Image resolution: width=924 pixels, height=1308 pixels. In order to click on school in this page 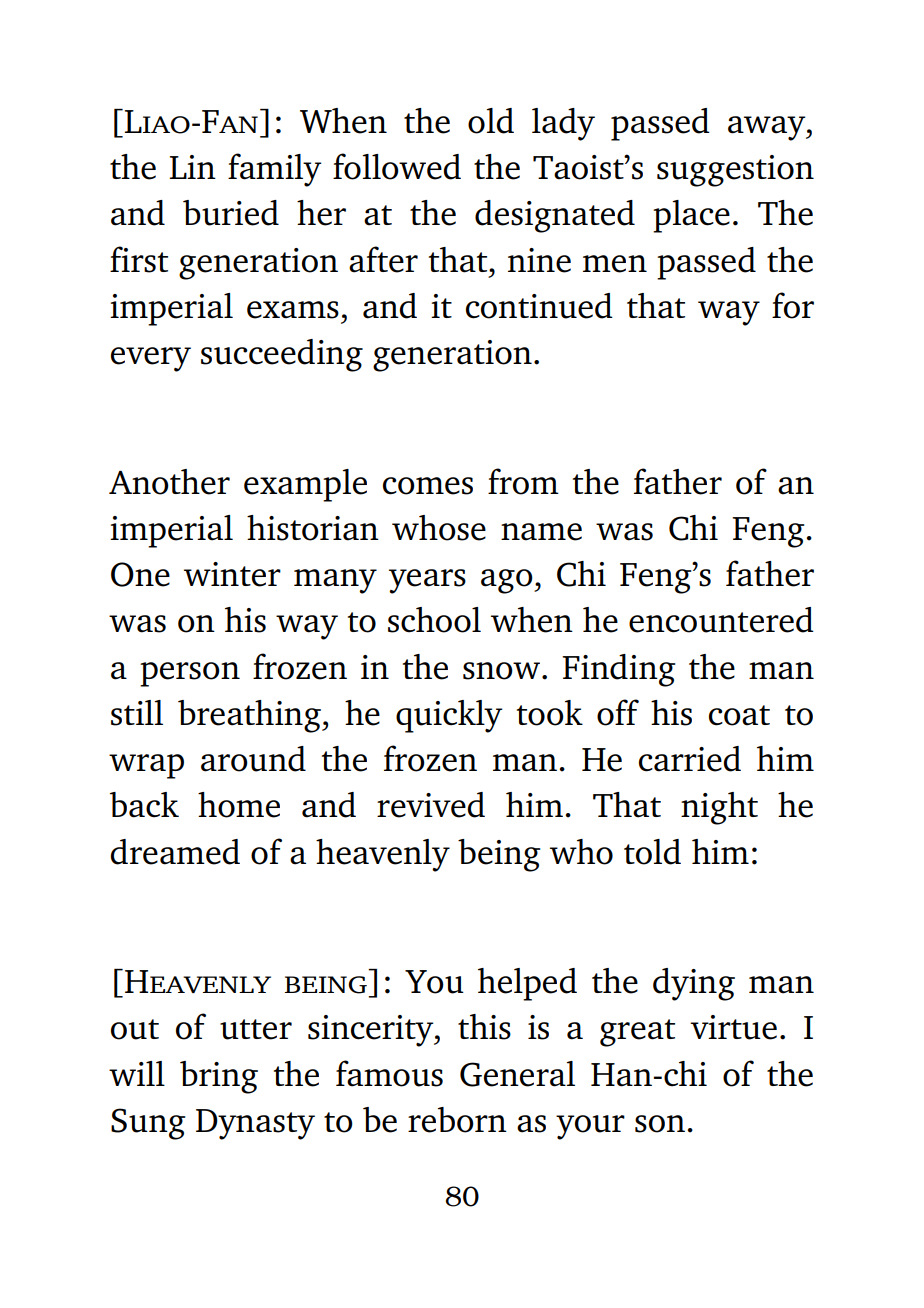, I will do `click(434, 620)`.
